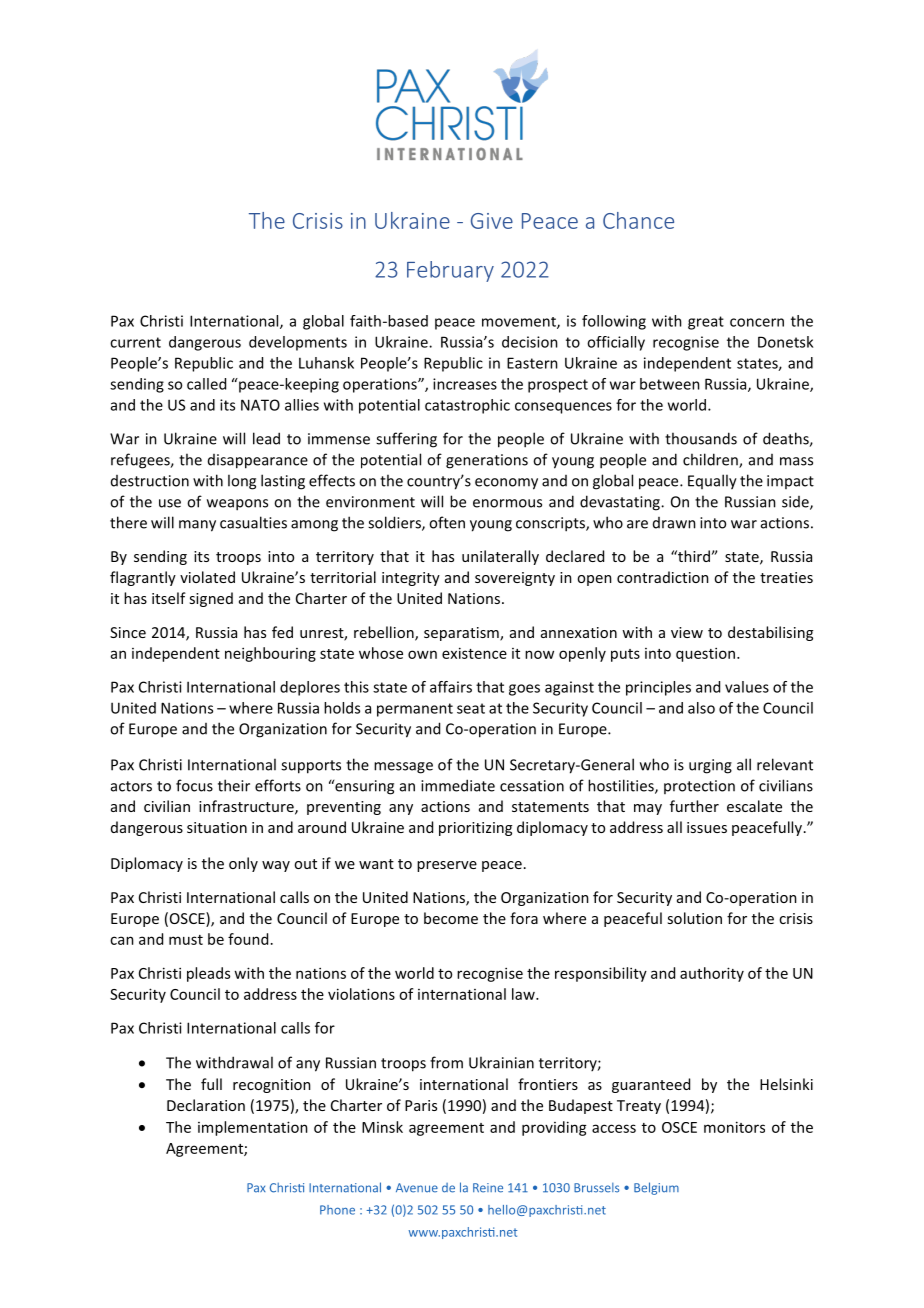 The image size is (924, 1308). What do you see at coordinates (638, 220) in the document?
I see `Chance` at bounding box center [638, 220].
